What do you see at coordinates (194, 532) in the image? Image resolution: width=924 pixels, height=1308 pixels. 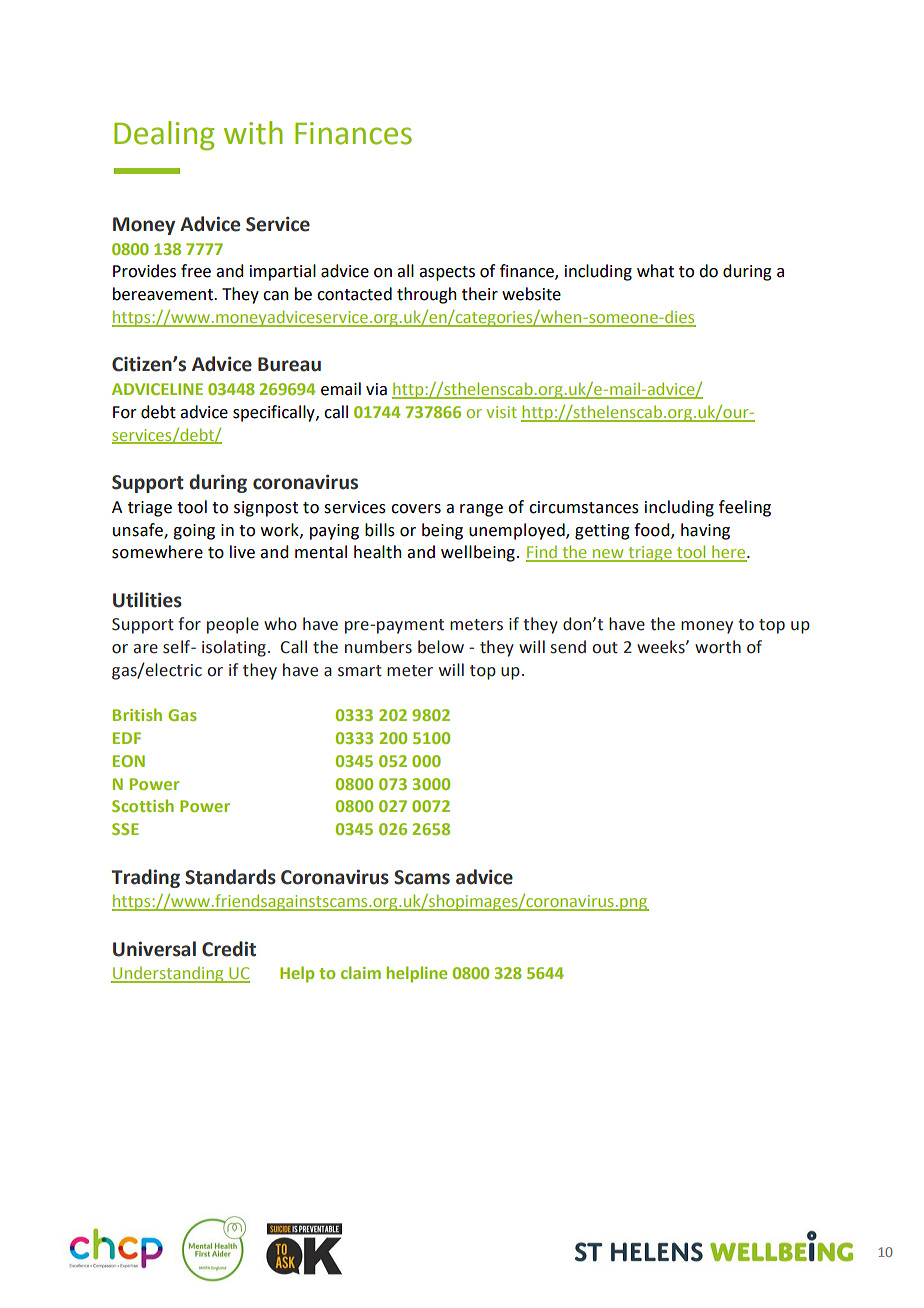 I see `going` at bounding box center [194, 532].
